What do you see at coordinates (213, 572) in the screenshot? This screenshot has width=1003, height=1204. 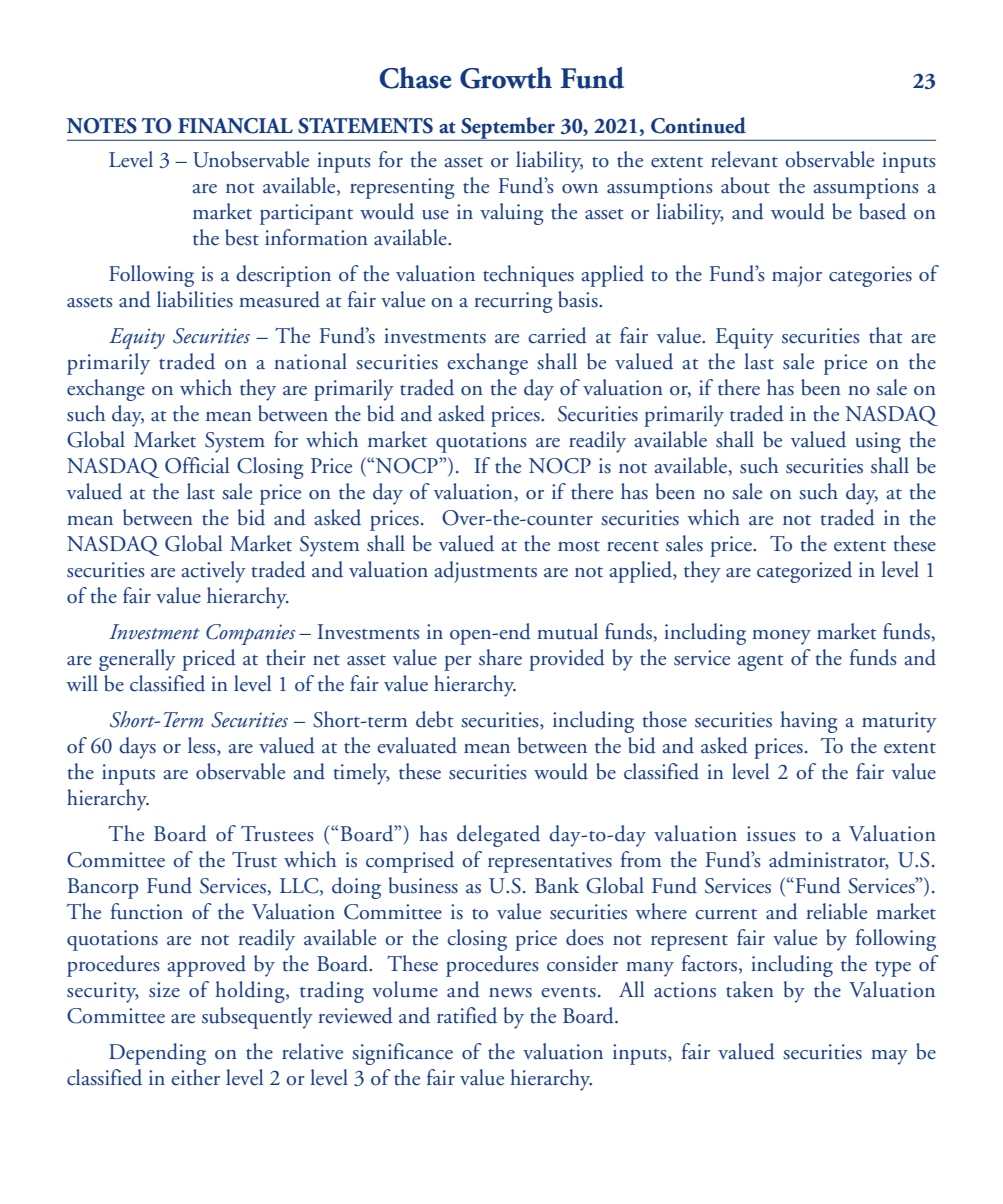 I see `actively` at bounding box center [213, 572].
